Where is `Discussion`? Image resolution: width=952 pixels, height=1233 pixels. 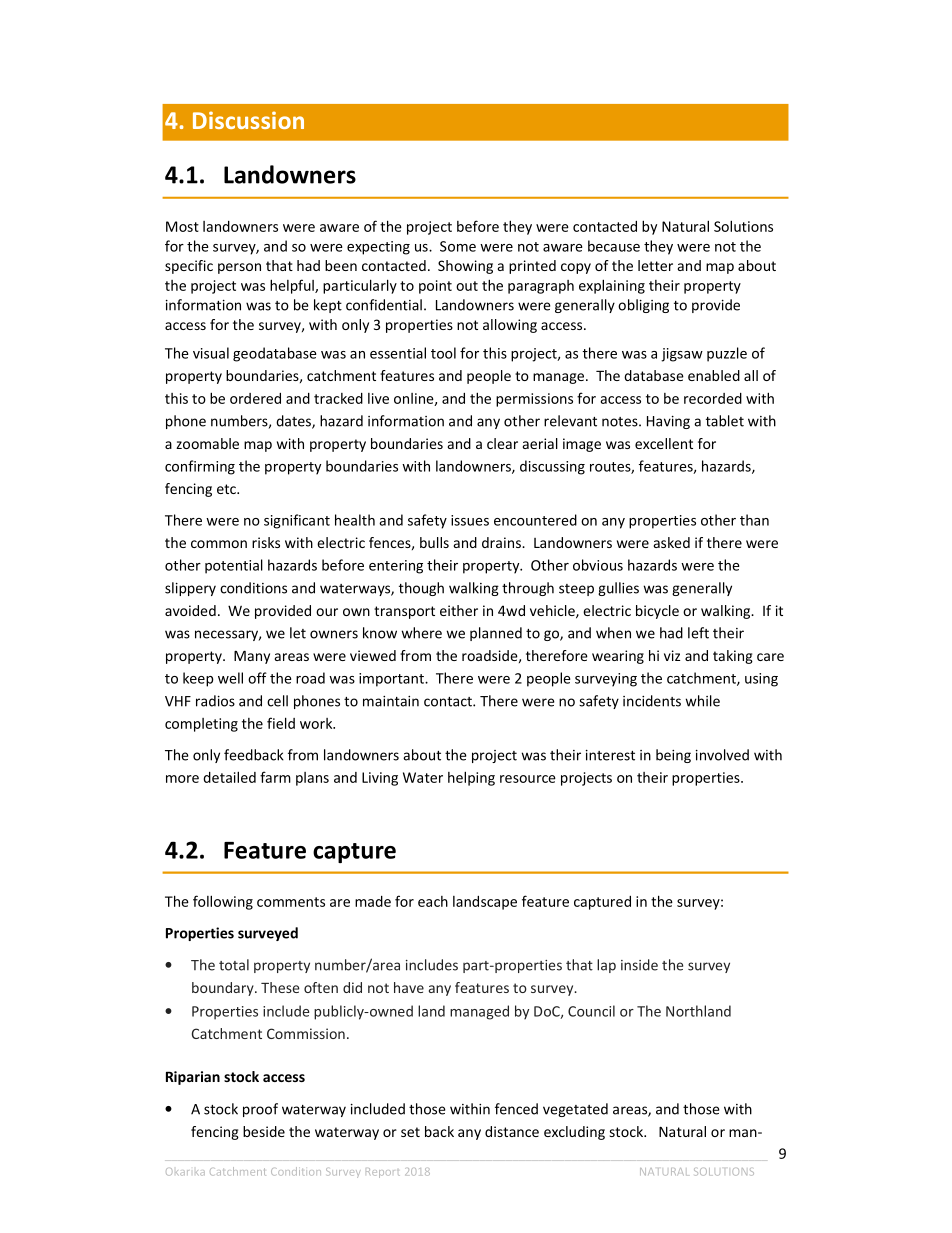
Discussion is located at coordinates (248, 120).
